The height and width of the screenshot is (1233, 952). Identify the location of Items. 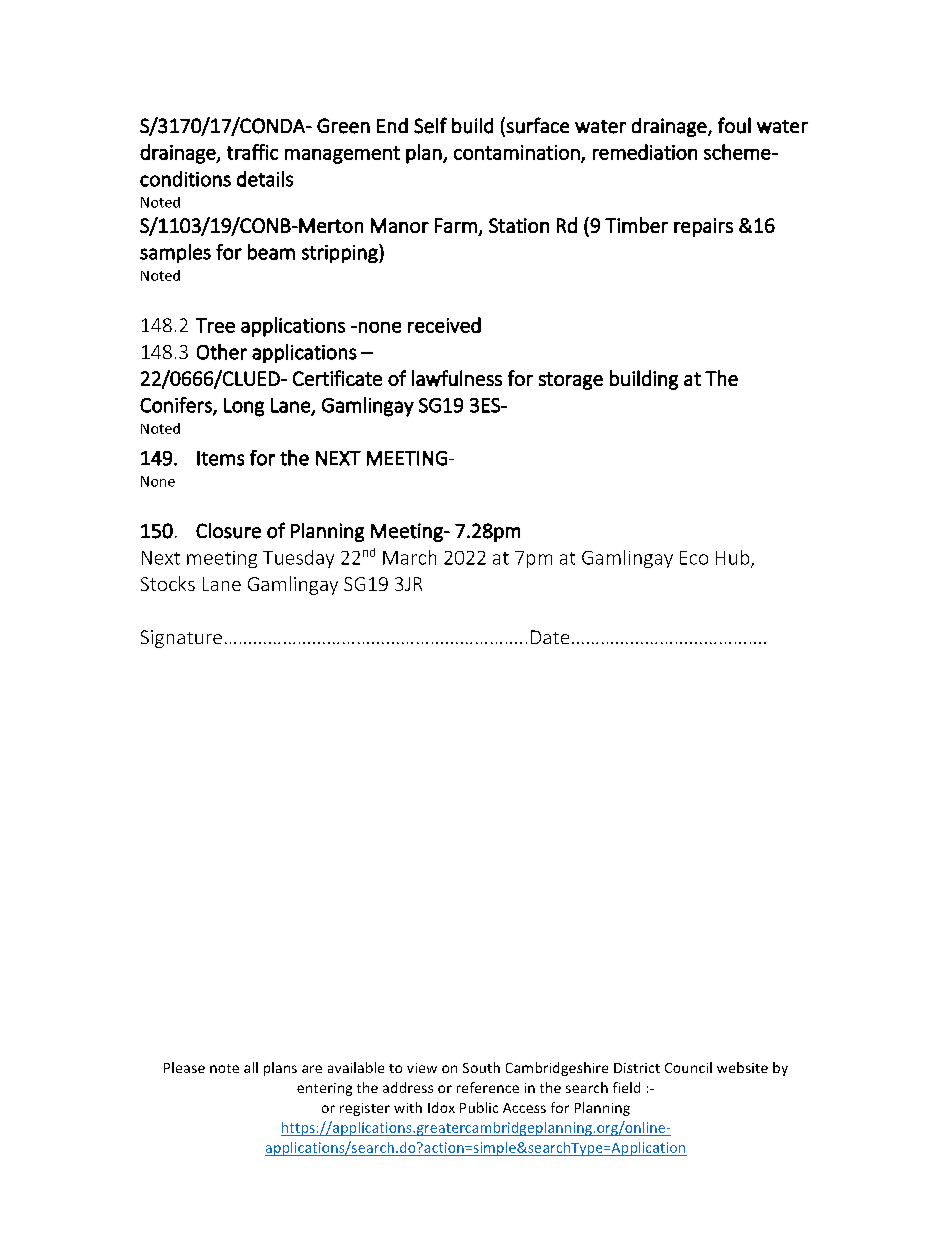
(220, 458).
